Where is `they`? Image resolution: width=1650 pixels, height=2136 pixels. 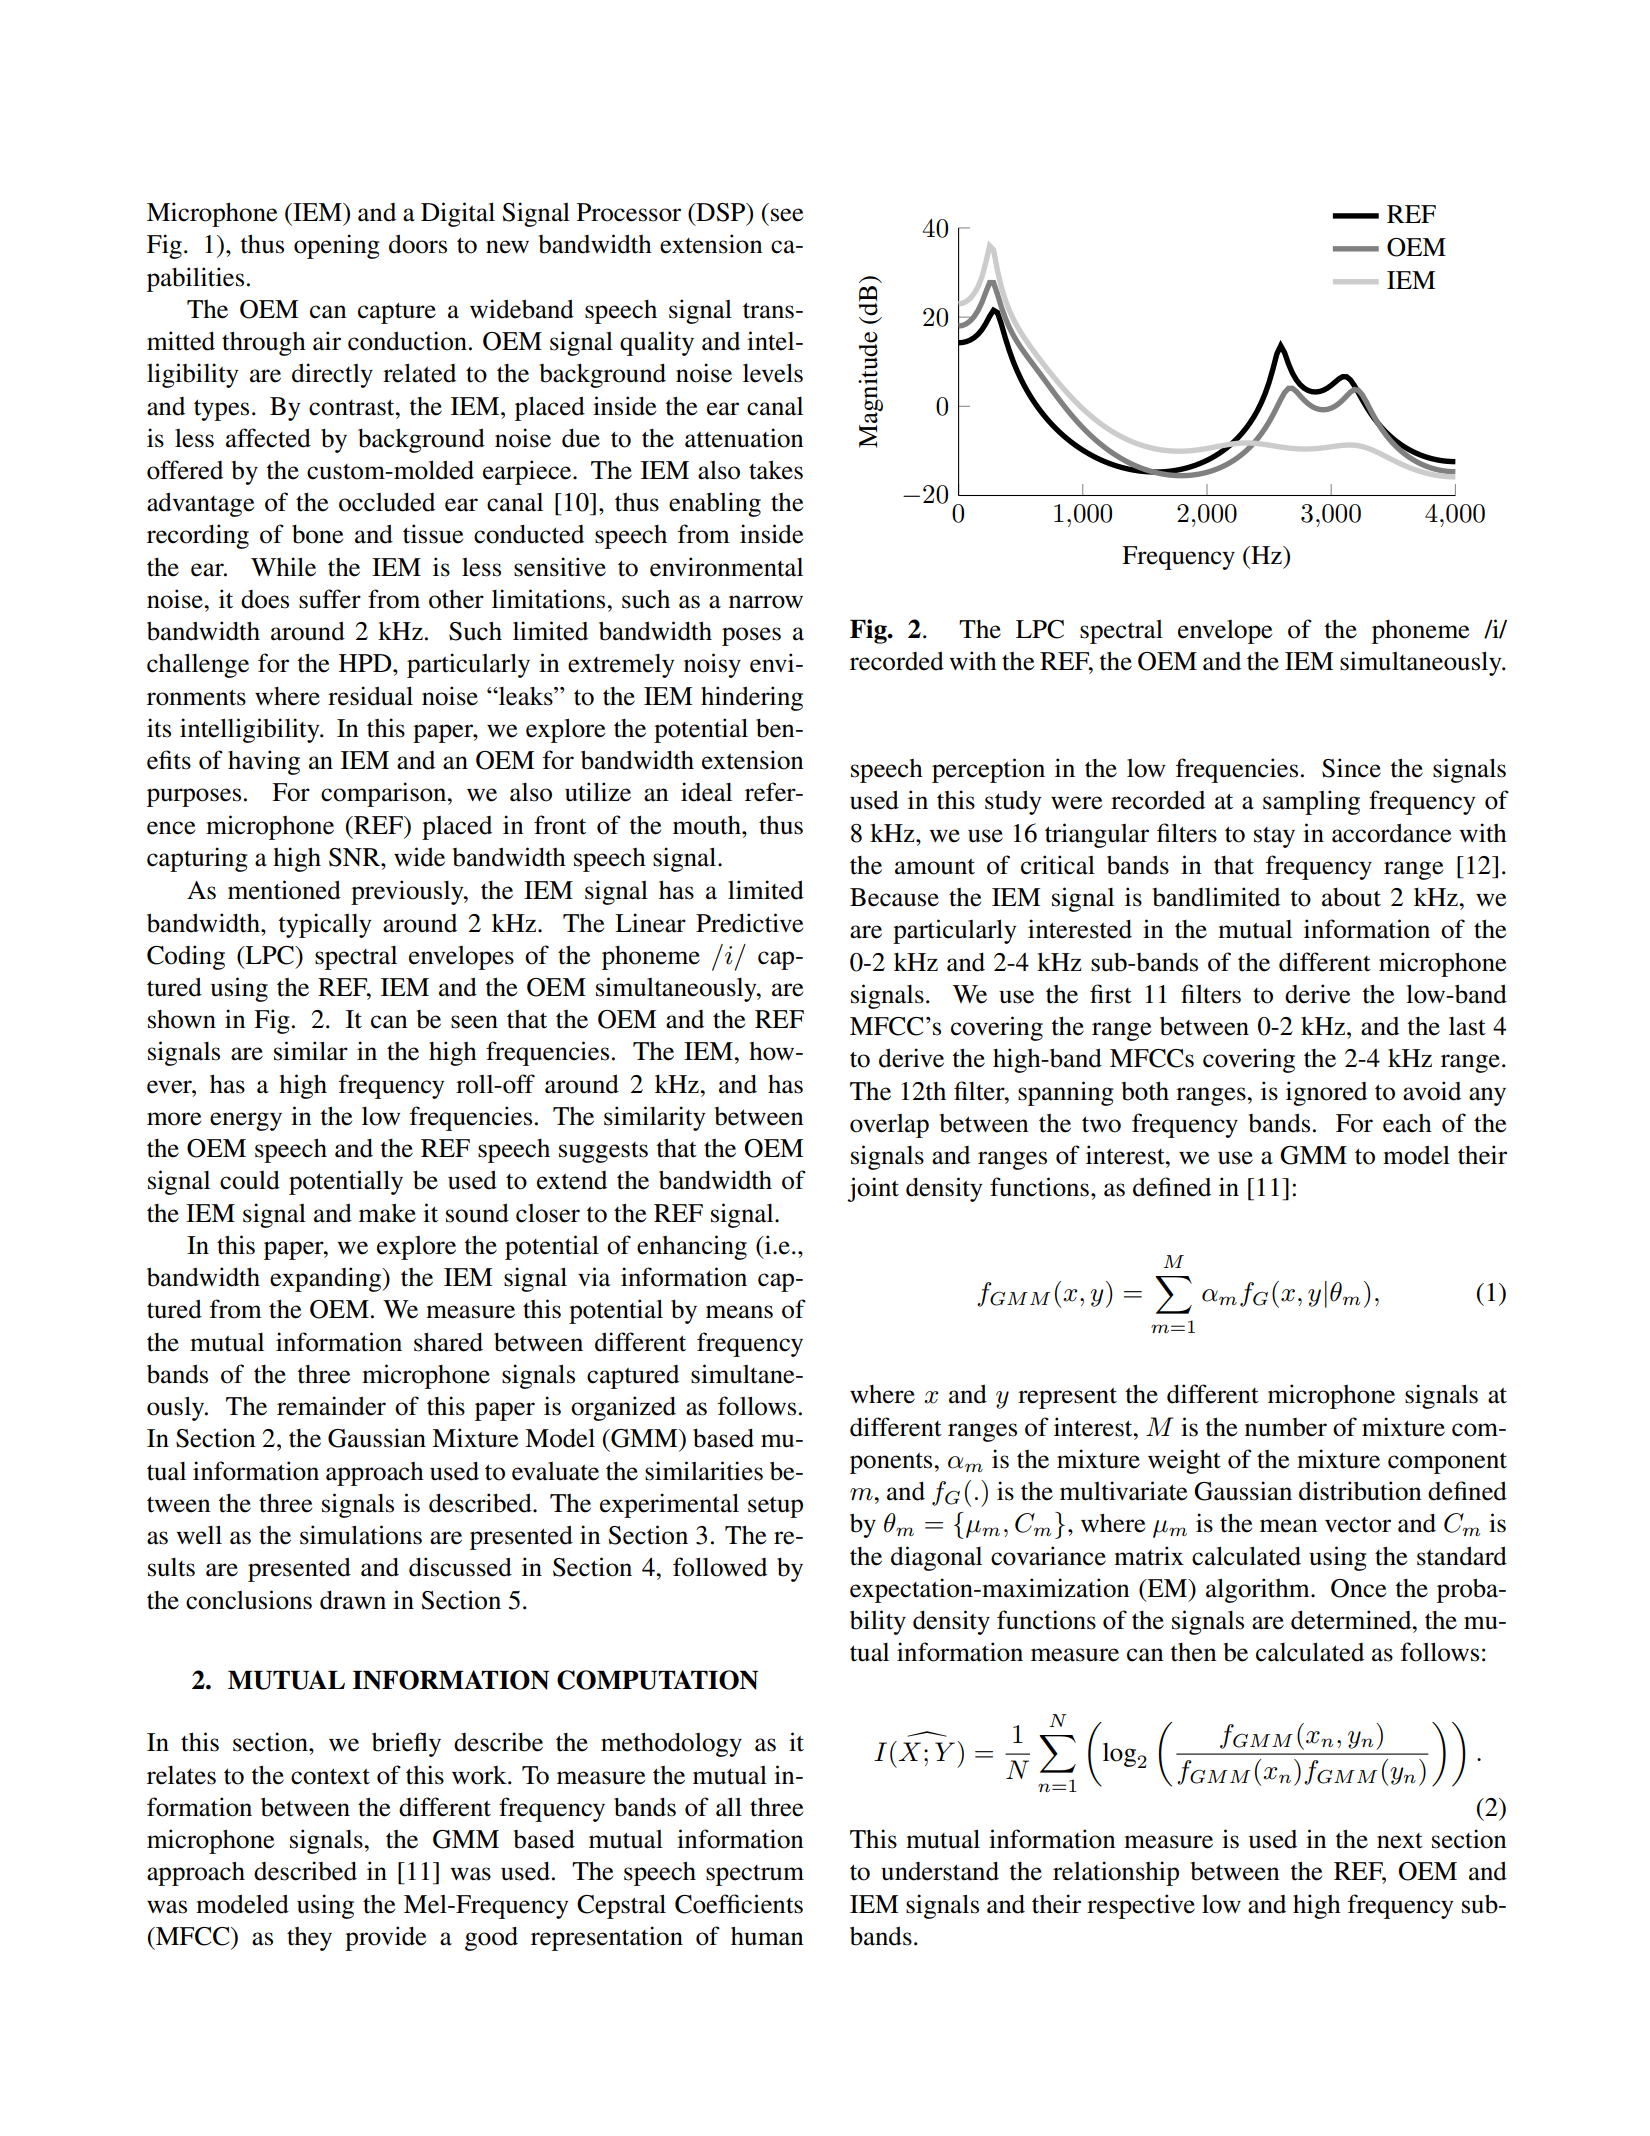
they is located at coordinates (309, 1939).
